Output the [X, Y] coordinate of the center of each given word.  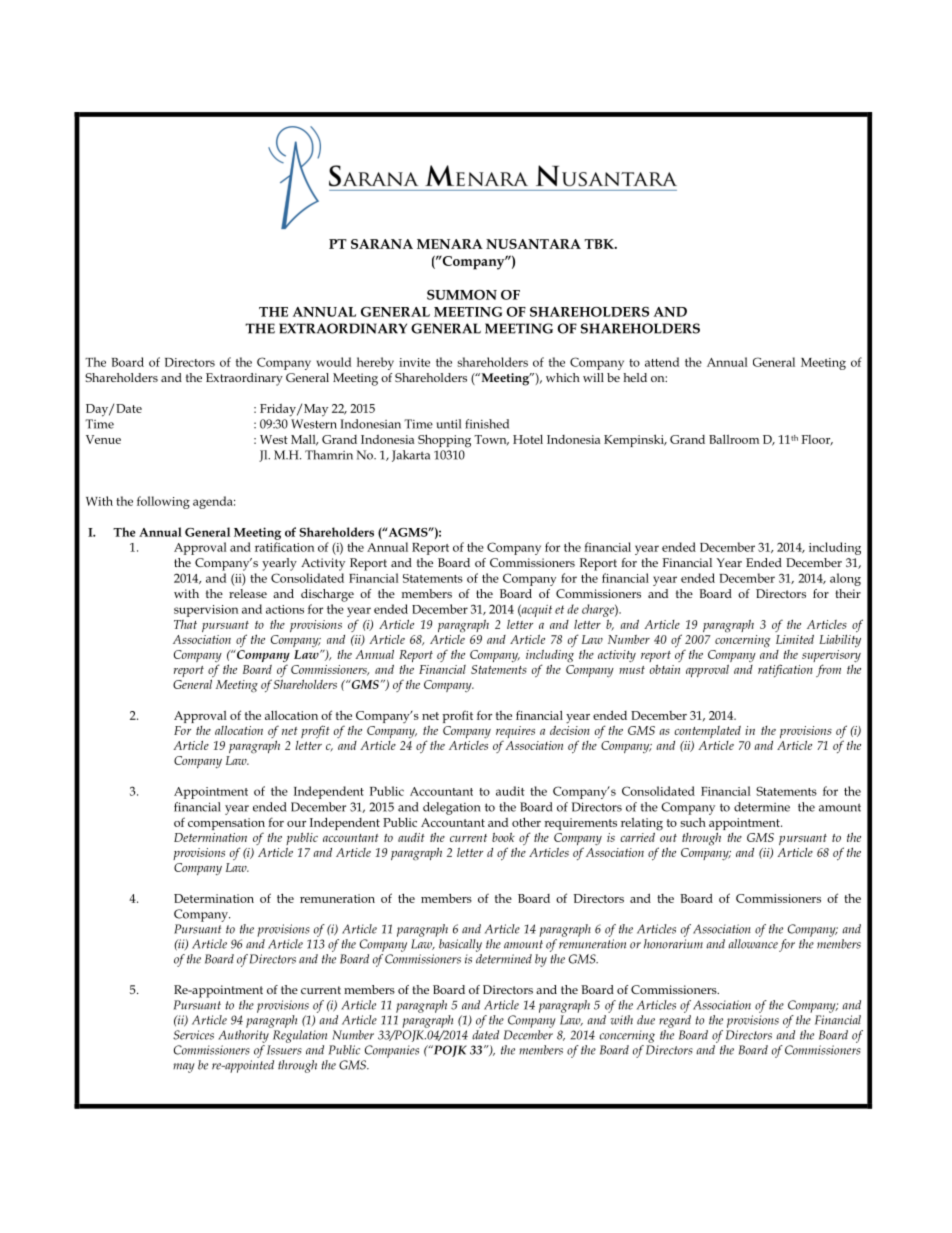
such [693, 822]
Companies [392, 1051]
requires [515, 733]
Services [193, 1035]
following [163, 502]
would [333, 362]
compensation [226, 824]
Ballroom [734, 439]
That [185, 624]
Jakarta [411, 456]
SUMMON [462, 295]
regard [675, 1021]
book [503, 837]
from [828, 670]
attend [662, 362]
